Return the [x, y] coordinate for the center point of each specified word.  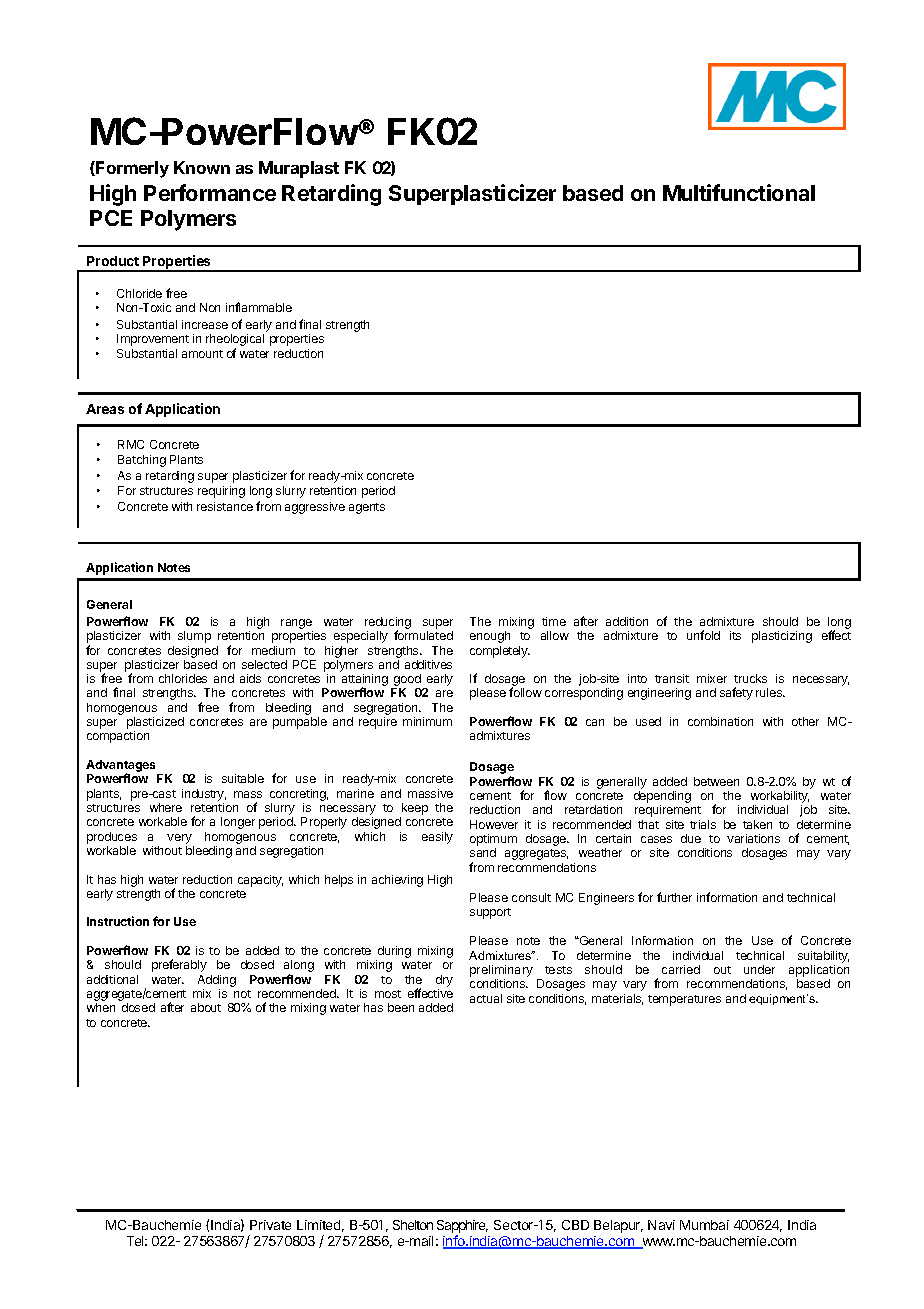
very [179, 839]
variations [753, 838]
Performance [210, 192]
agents [367, 508]
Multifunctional [739, 192]
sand [483, 852]
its [735, 635]
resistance [225, 506]
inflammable [259, 307]
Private [270, 1225]
